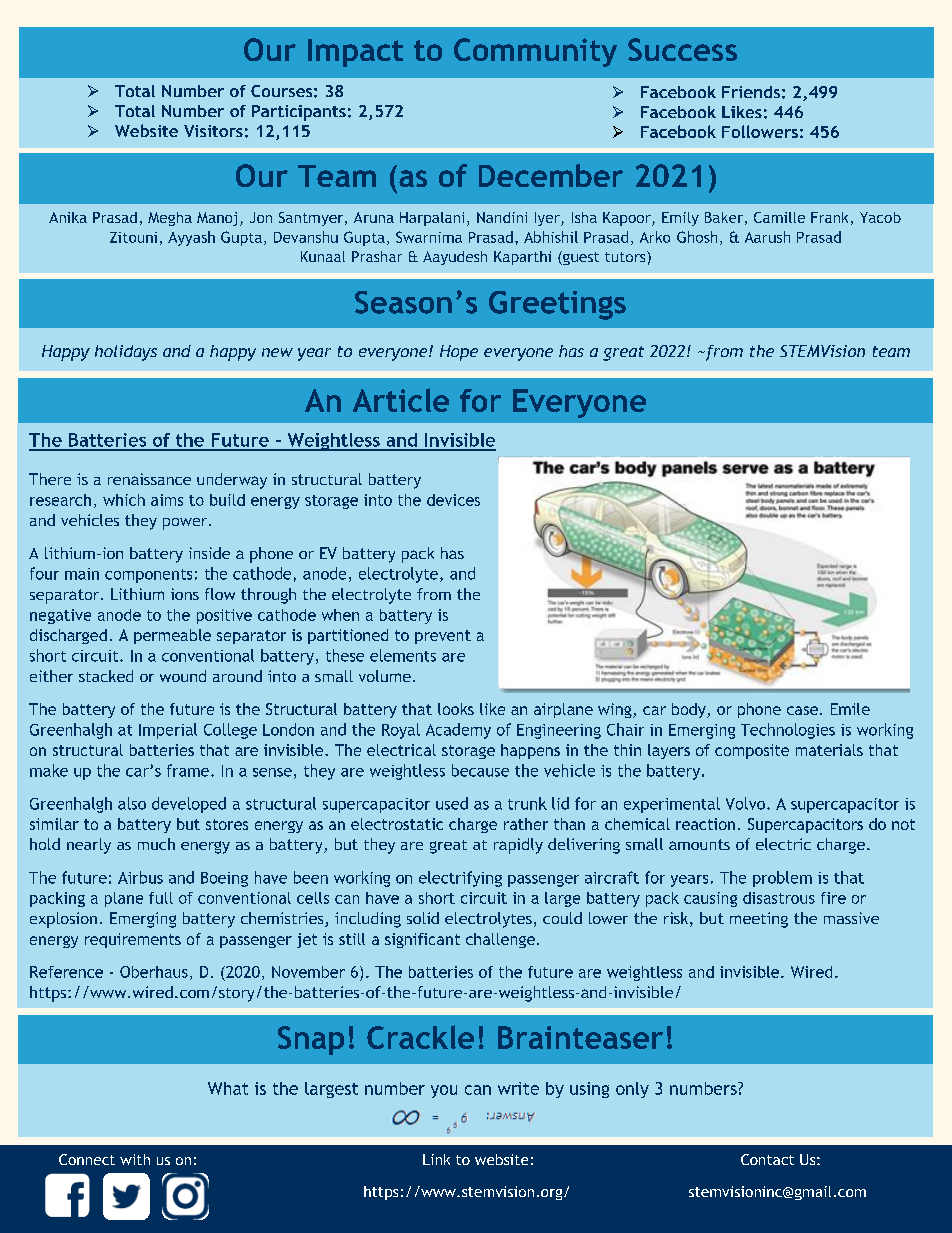 The height and width of the screenshot is (1233, 952). I want to click on also, so click(132, 803).
